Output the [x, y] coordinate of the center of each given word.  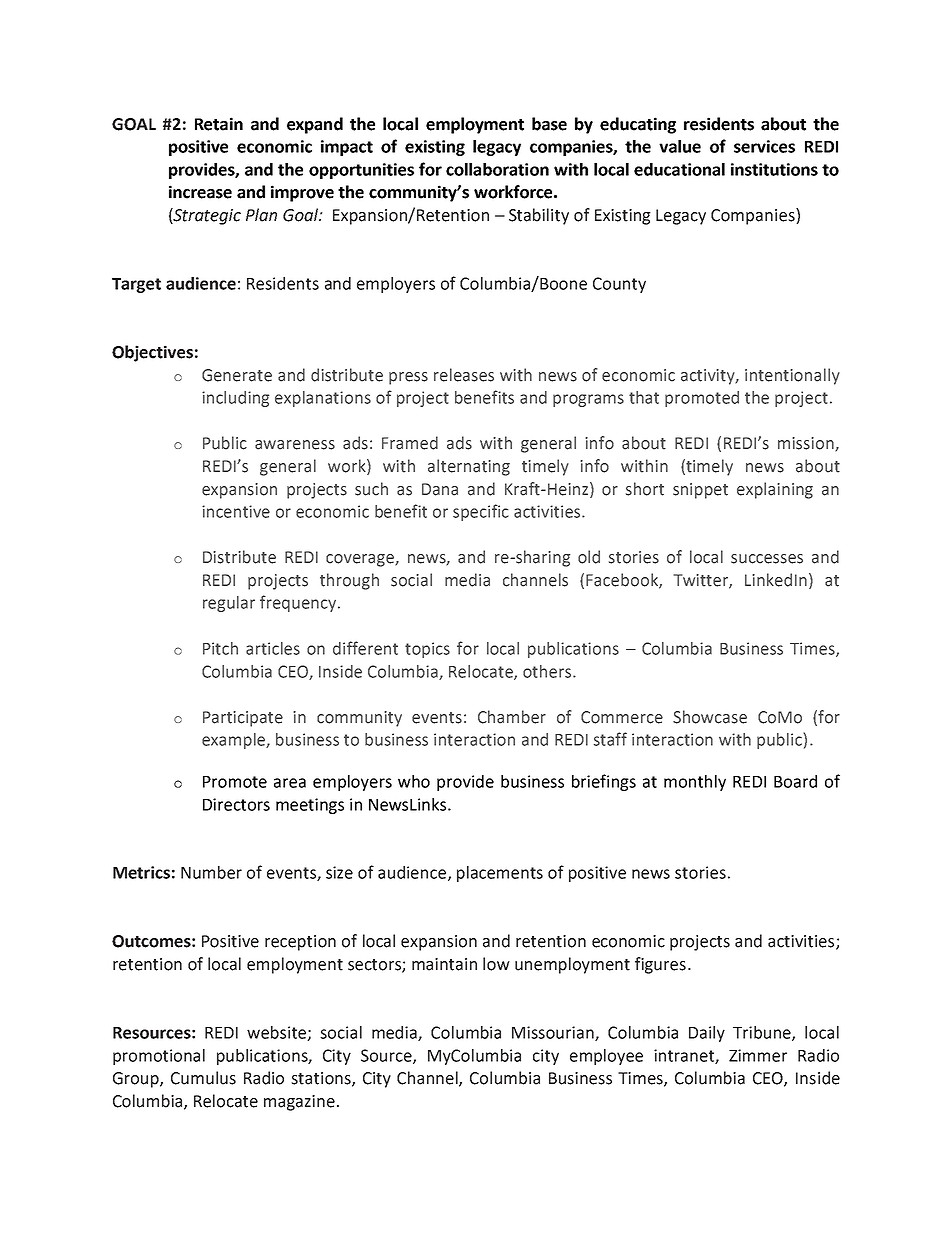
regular [229, 604]
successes [767, 559]
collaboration [497, 169]
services [764, 146]
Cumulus [203, 1078]
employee [606, 1057]
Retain [219, 124]
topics [427, 650]
